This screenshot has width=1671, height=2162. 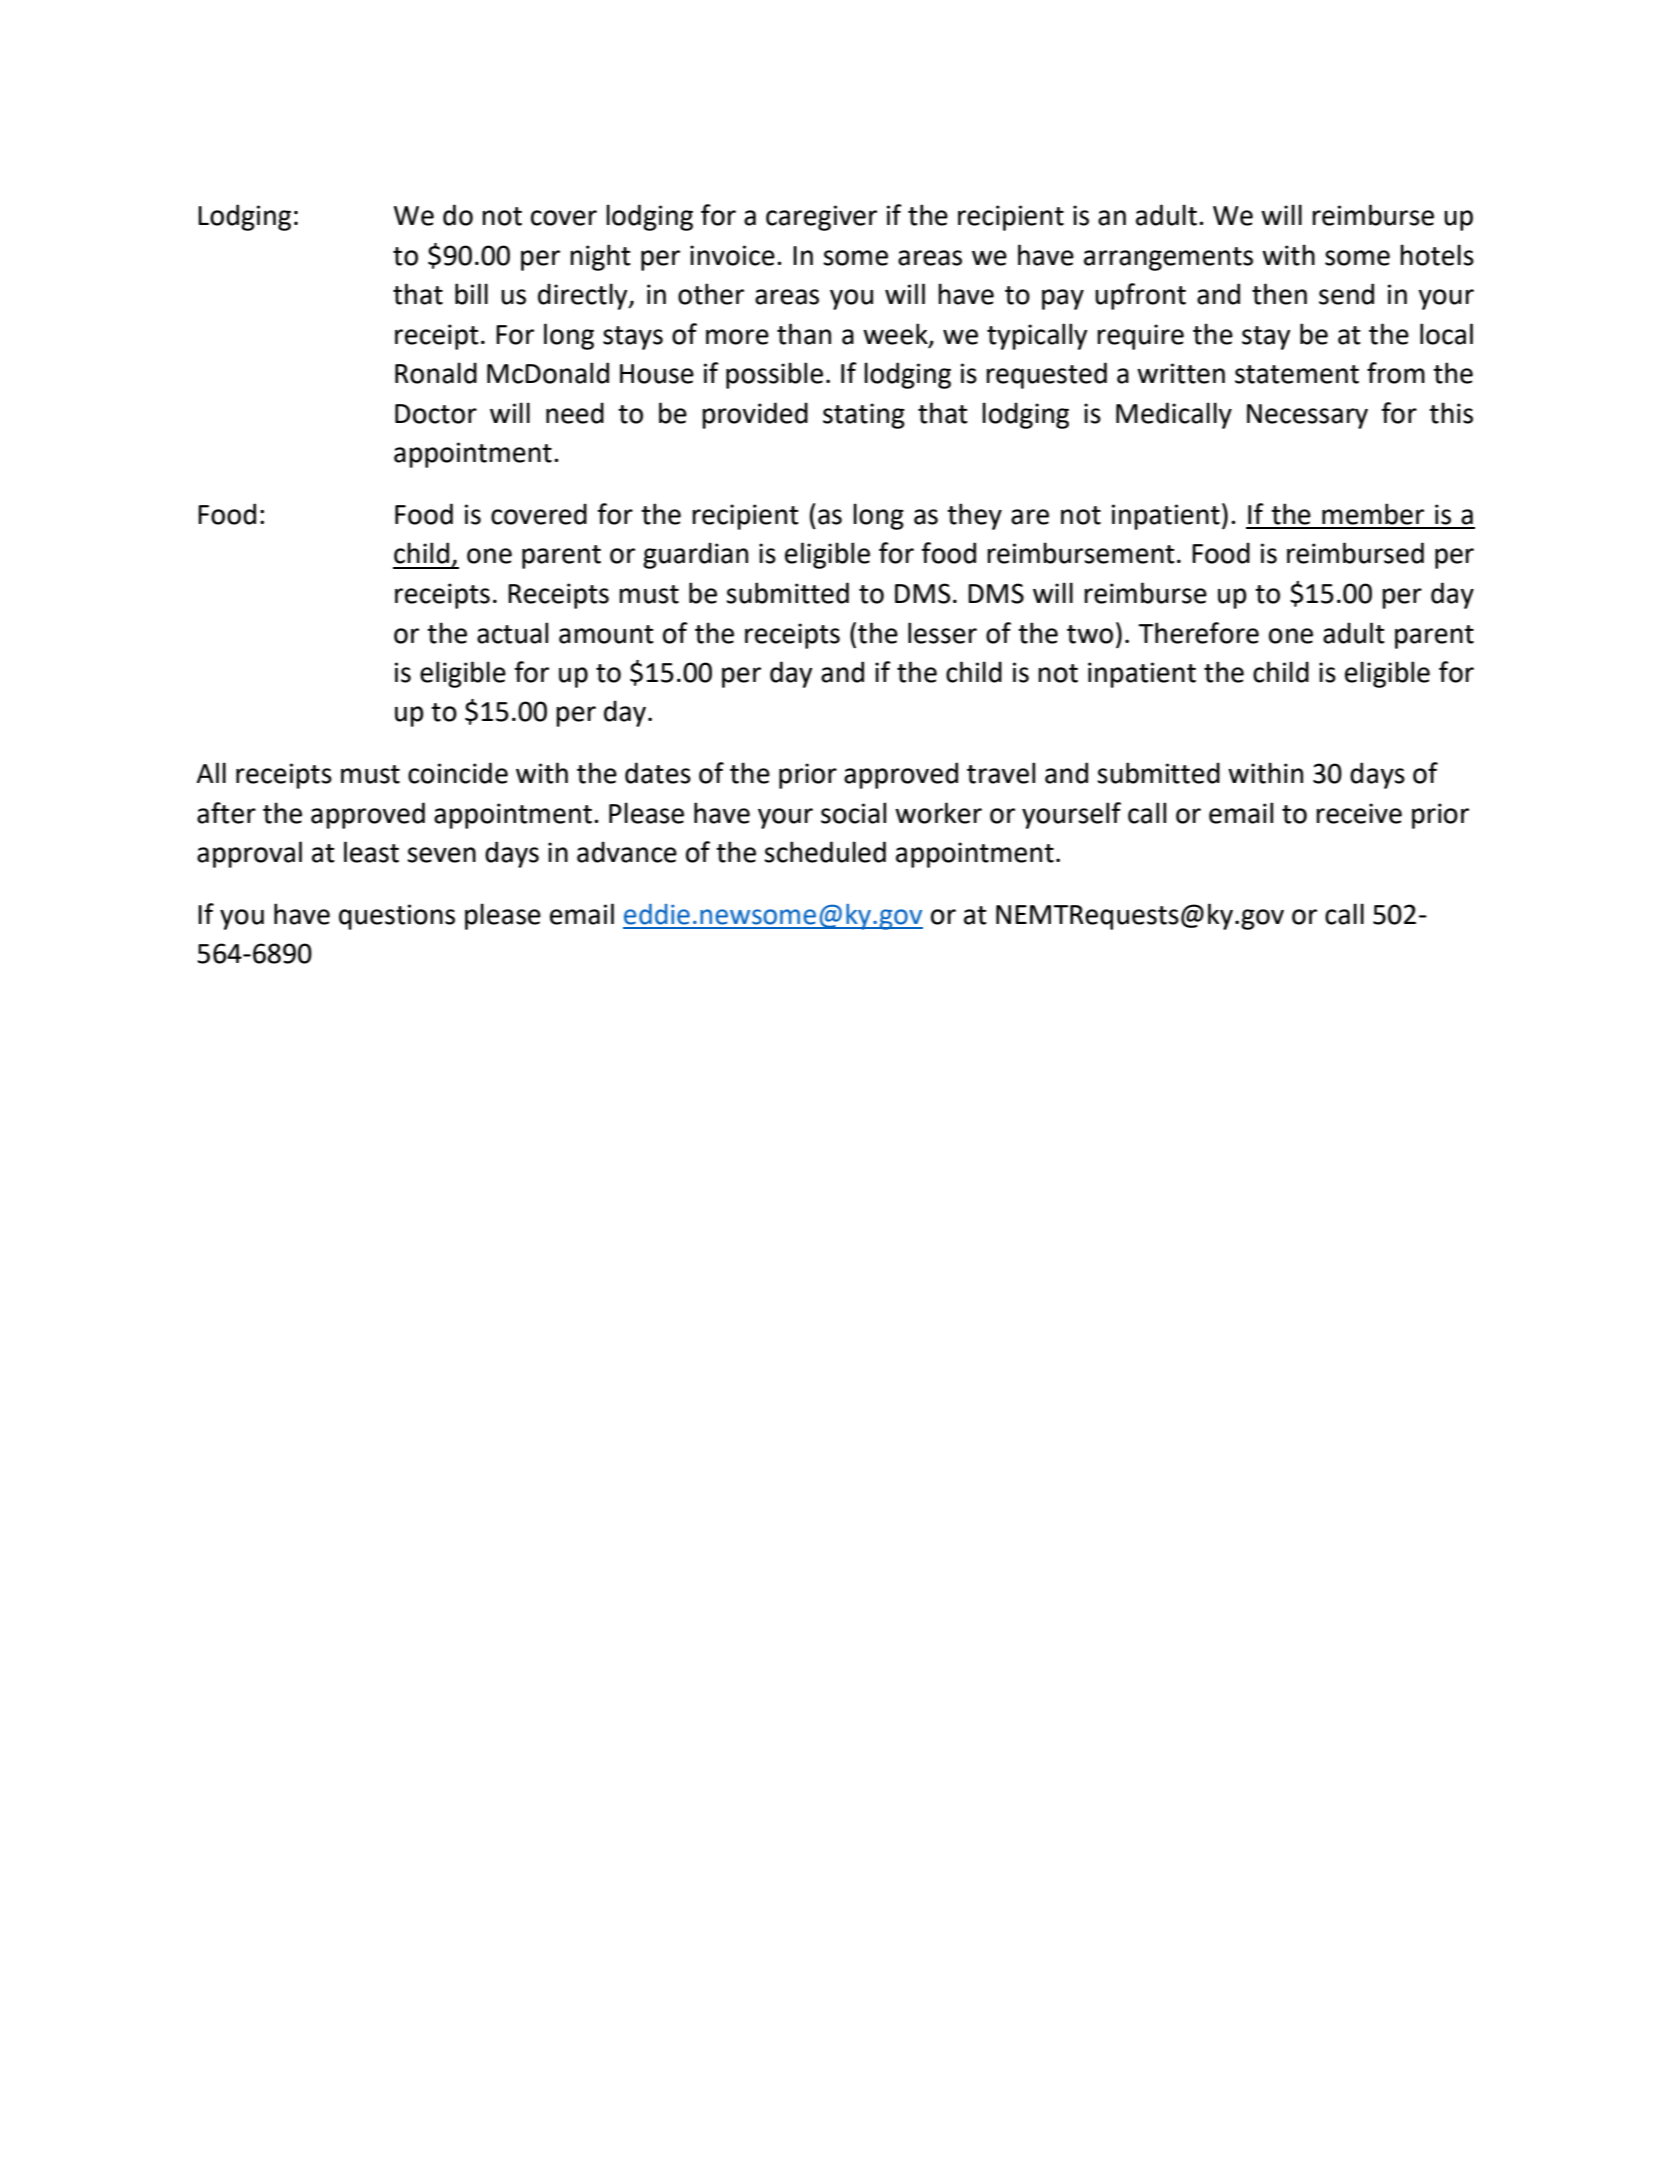 What do you see at coordinates (1359, 813) in the screenshot?
I see `receive` at bounding box center [1359, 813].
